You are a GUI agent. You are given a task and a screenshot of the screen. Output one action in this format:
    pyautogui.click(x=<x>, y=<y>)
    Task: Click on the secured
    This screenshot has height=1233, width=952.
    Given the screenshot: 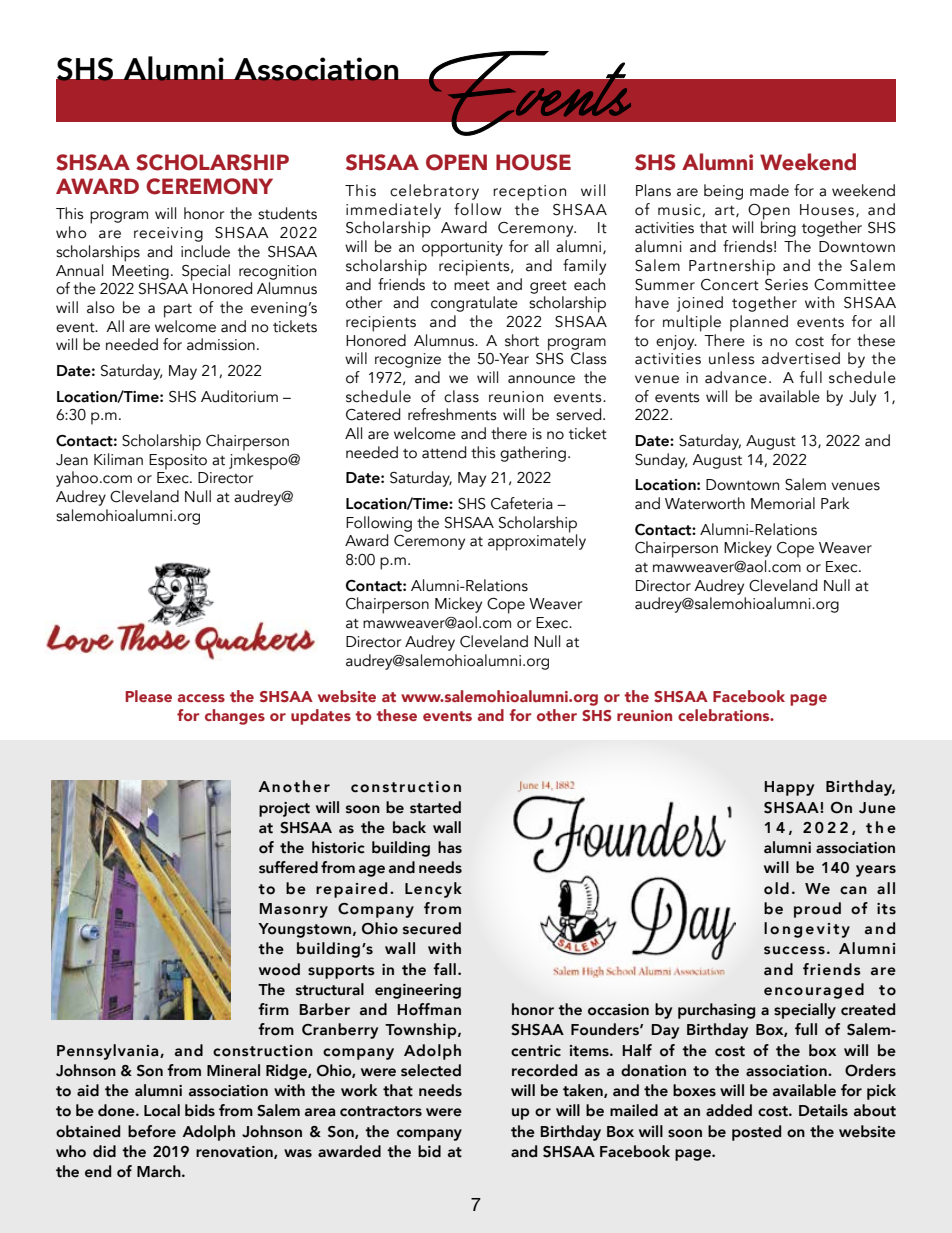 What is the action you would take?
    pyautogui.click(x=432, y=928)
